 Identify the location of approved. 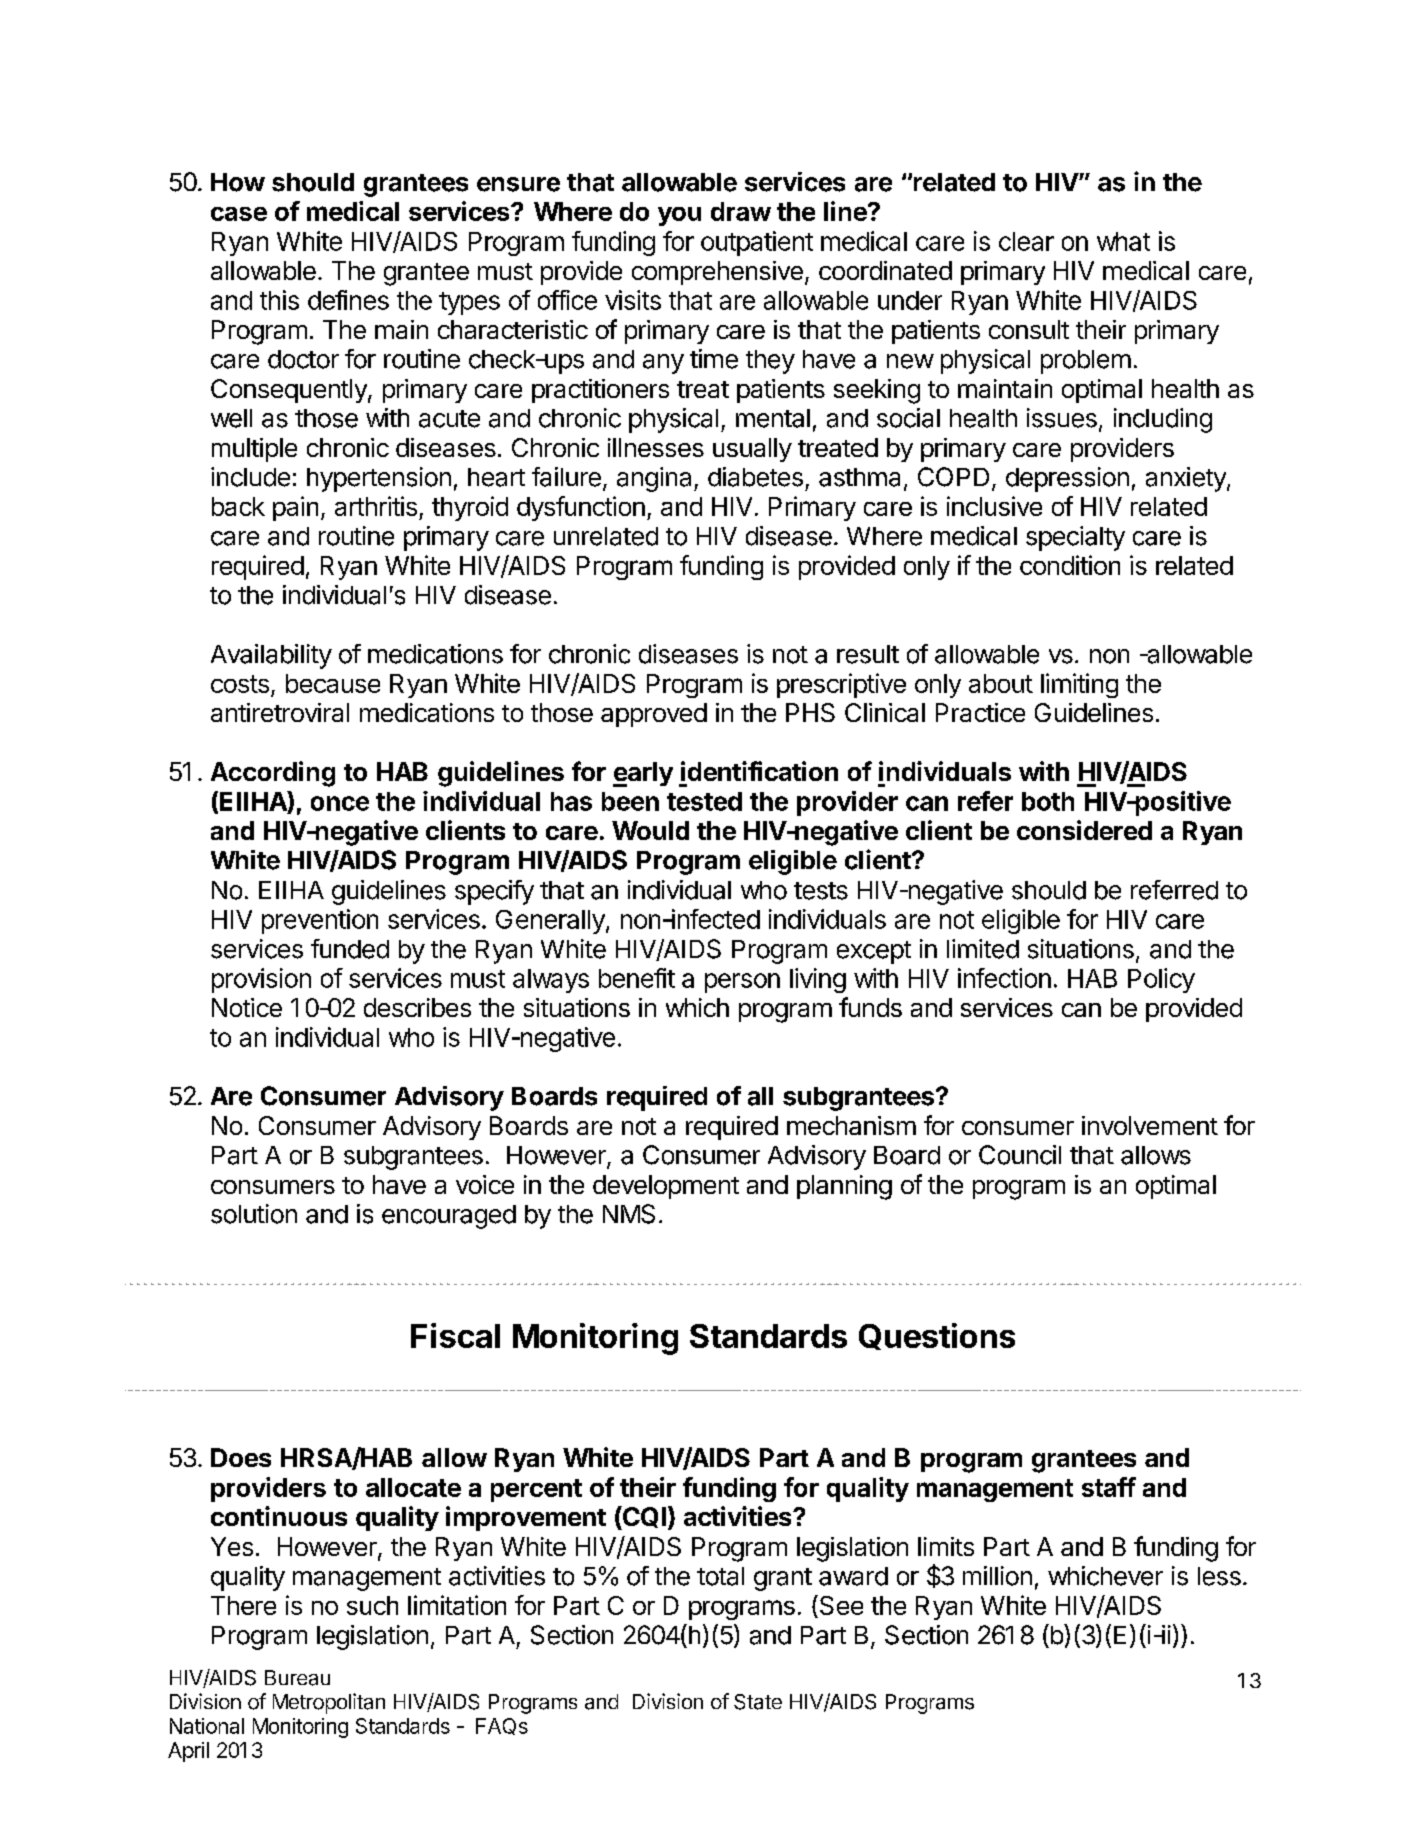
(654, 715).
